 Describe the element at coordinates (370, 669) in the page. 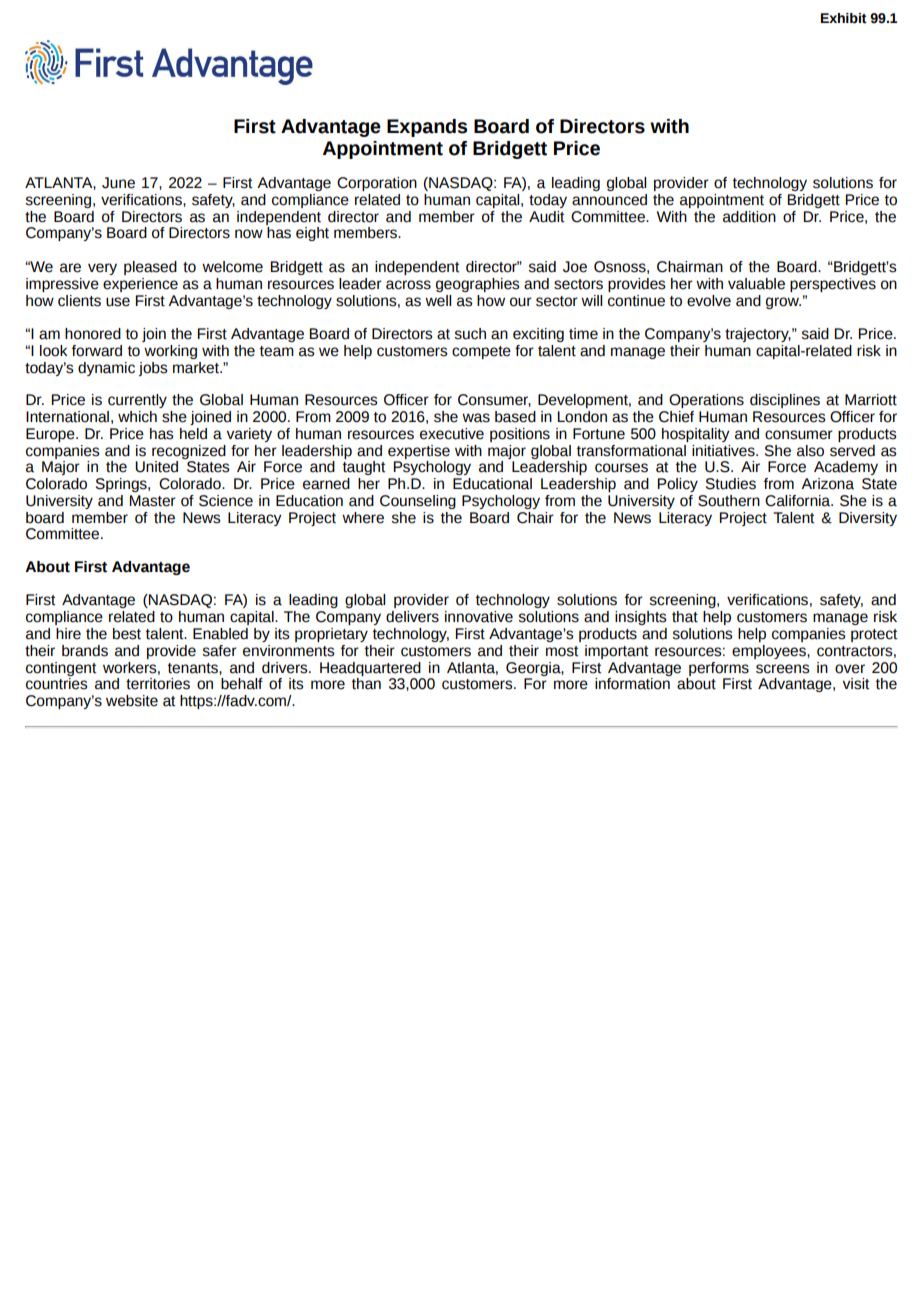

I see `Headquartered` at that location.
